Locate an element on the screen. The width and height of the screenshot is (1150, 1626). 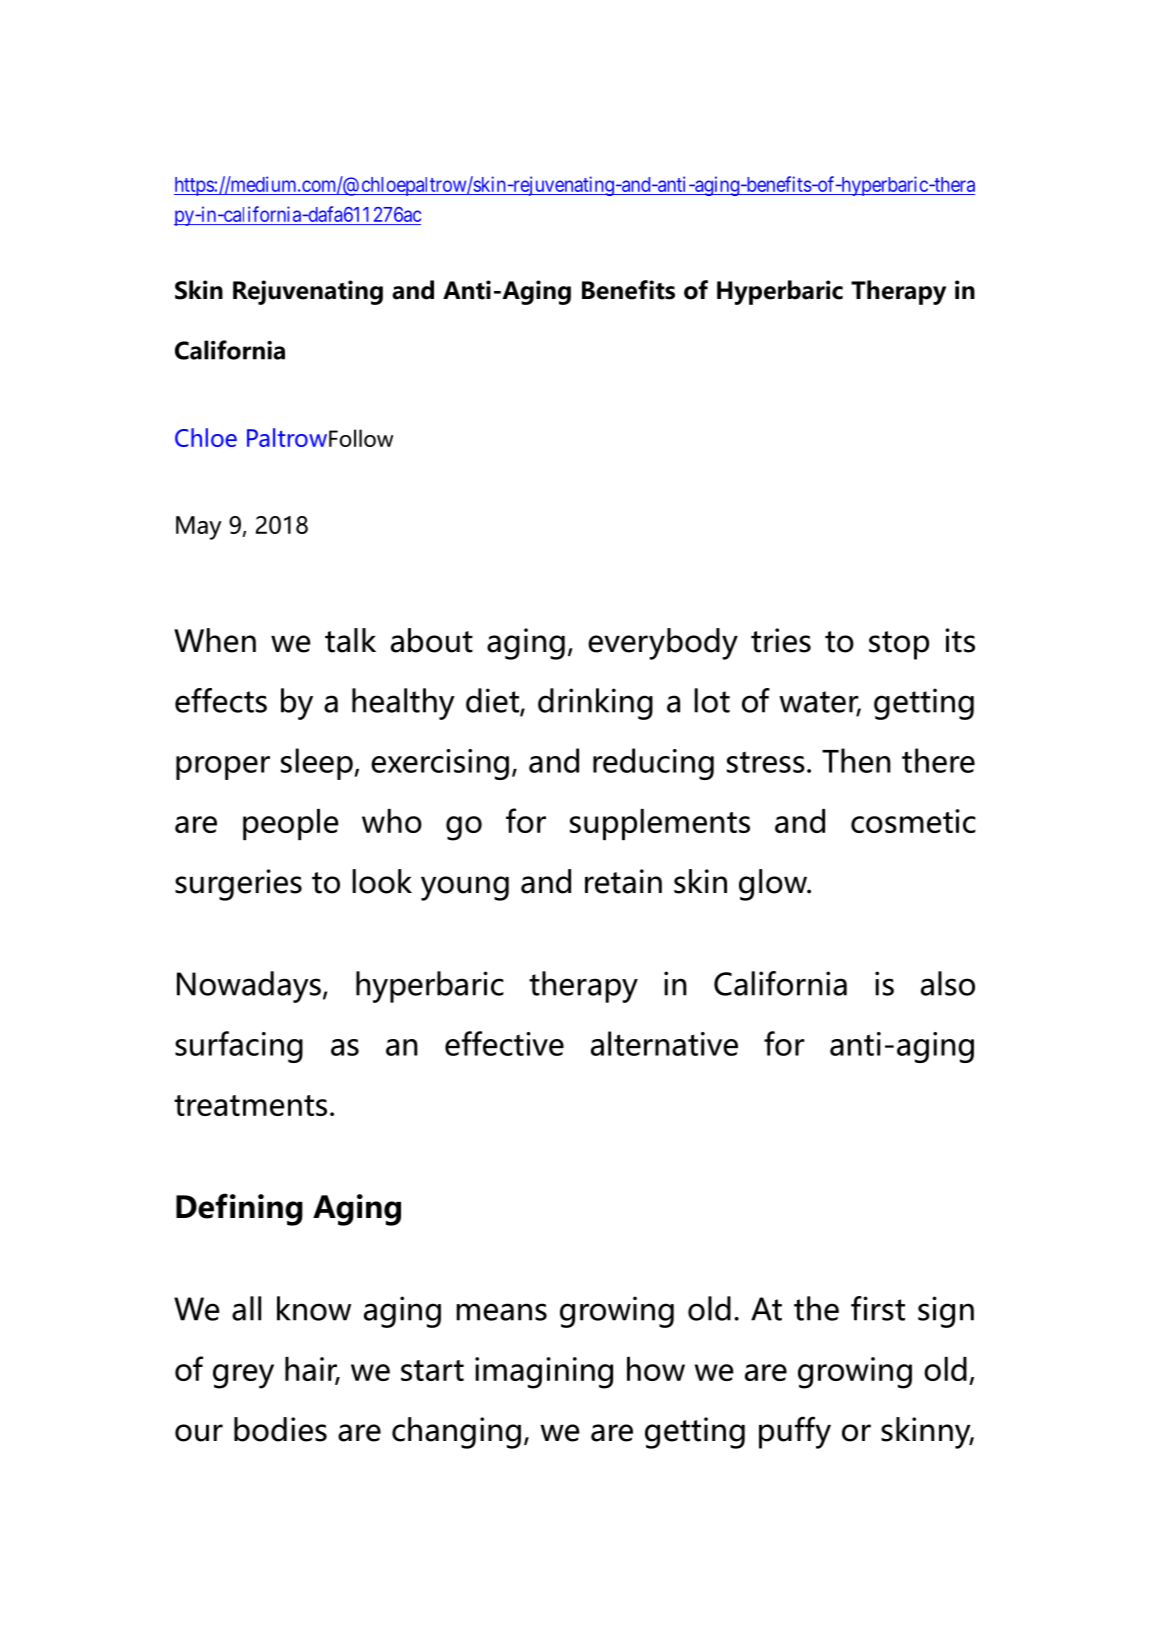
cosmetic is located at coordinates (913, 821).
